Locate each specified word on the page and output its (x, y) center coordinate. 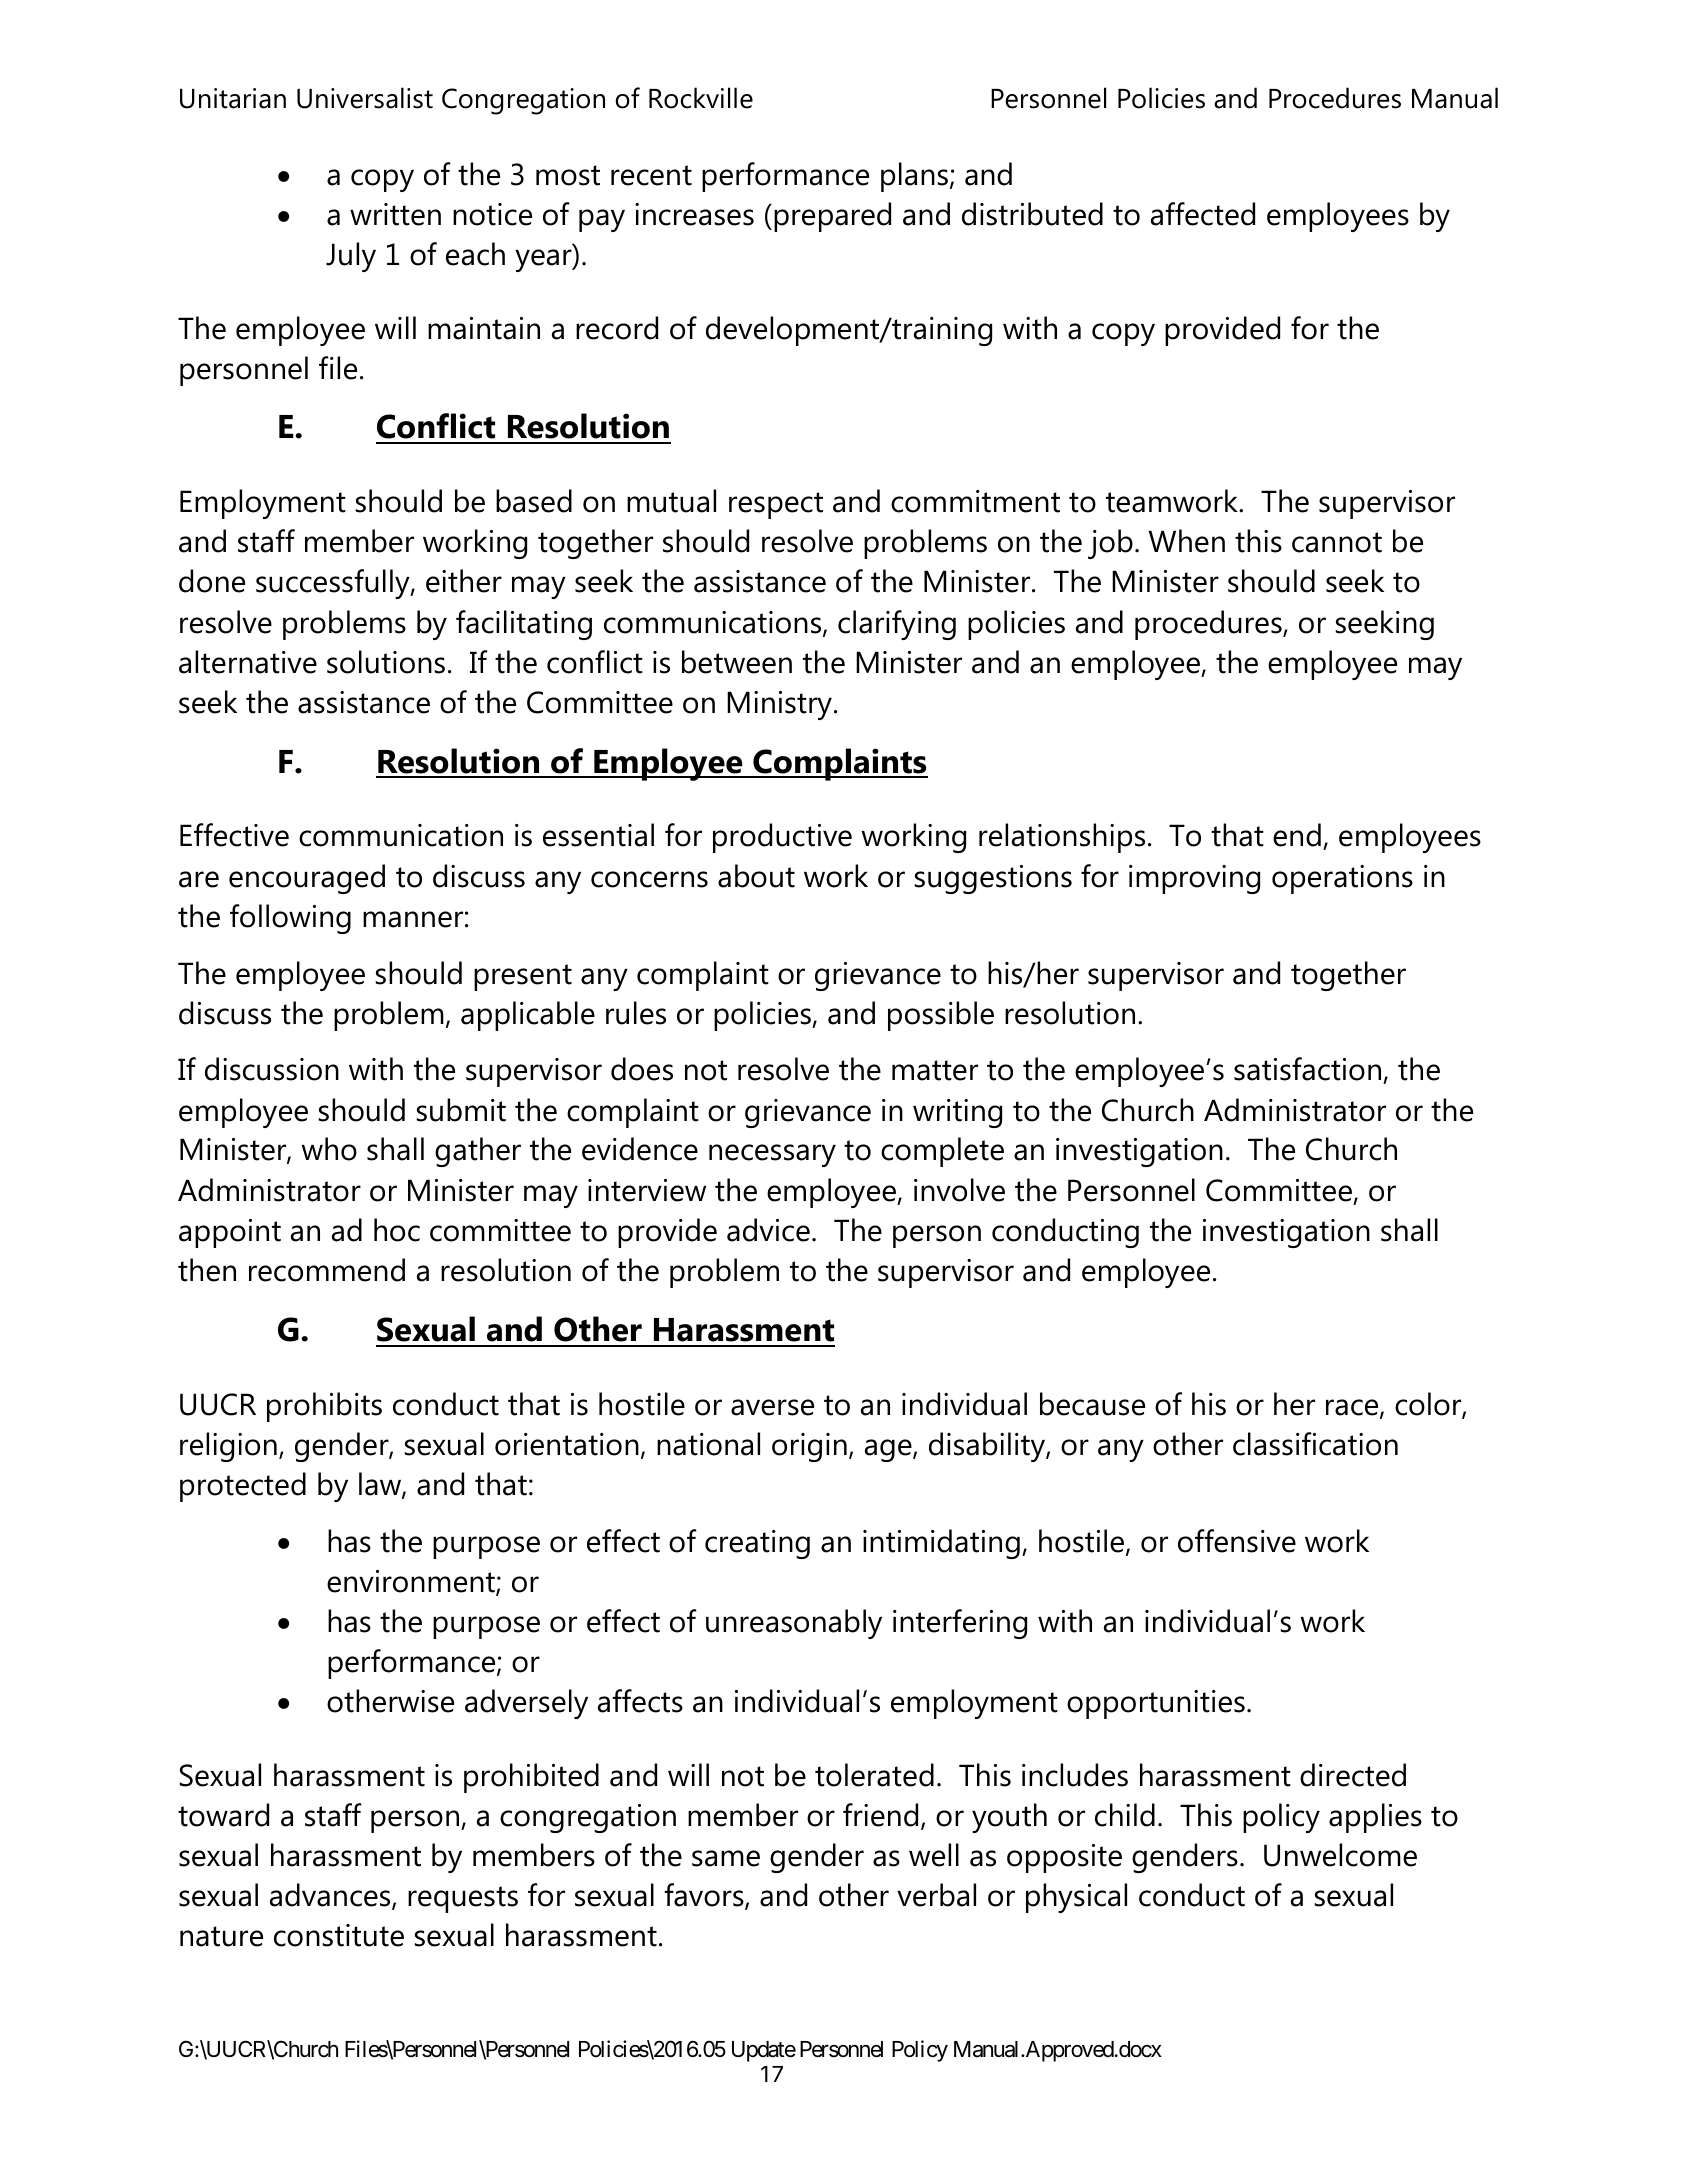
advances (331, 1896)
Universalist (365, 98)
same (726, 1858)
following (290, 919)
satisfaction (1309, 1070)
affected (1203, 214)
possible (941, 1016)
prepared (832, 217)
